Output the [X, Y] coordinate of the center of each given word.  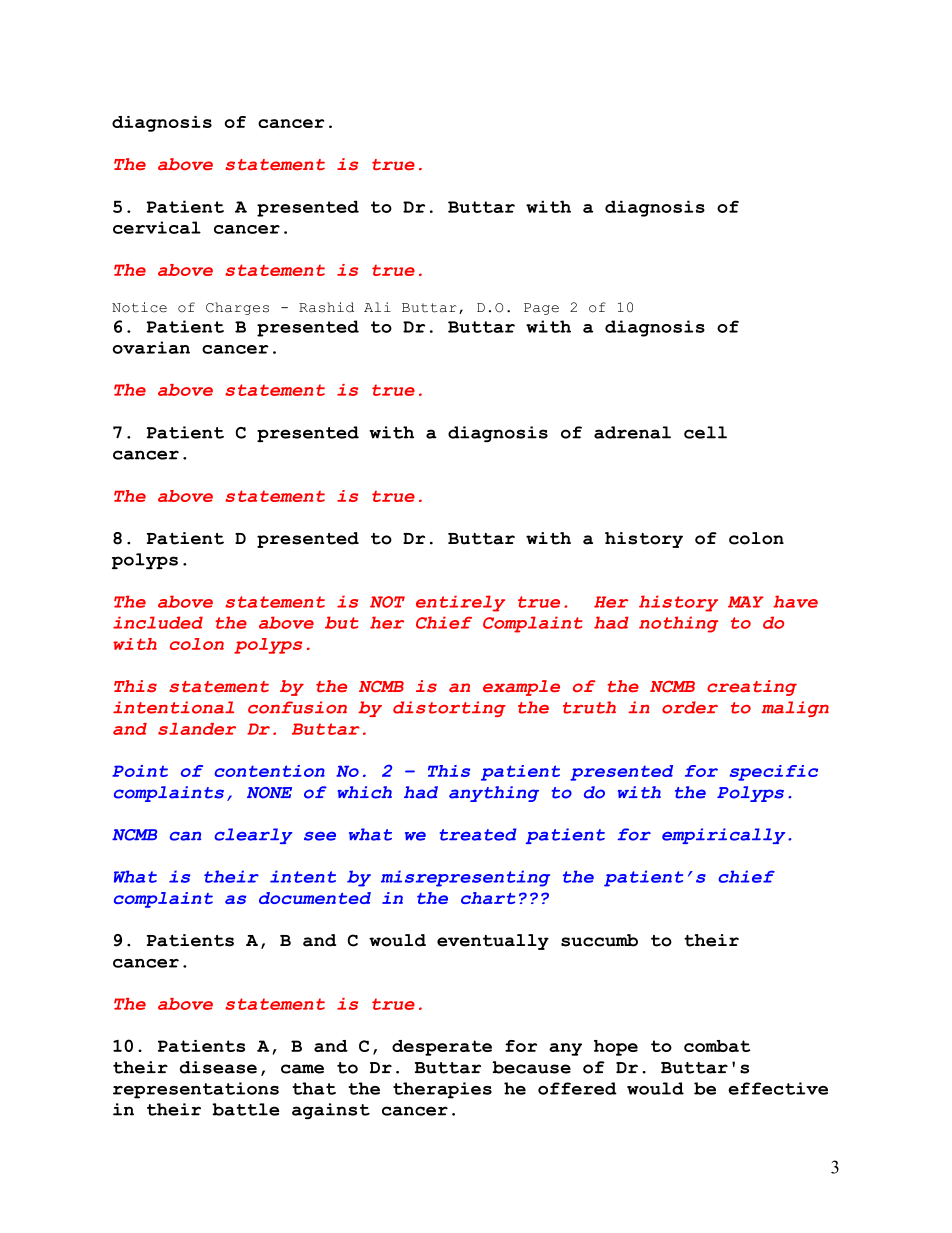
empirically [723, 836]
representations [196, 1090]
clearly [253, 836]
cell [705, 432]
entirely [460, 603]
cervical [157, 227]
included [158, 622]
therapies [442, 1090]
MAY [746, 602]
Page [541, 309]
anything [494, 794]
